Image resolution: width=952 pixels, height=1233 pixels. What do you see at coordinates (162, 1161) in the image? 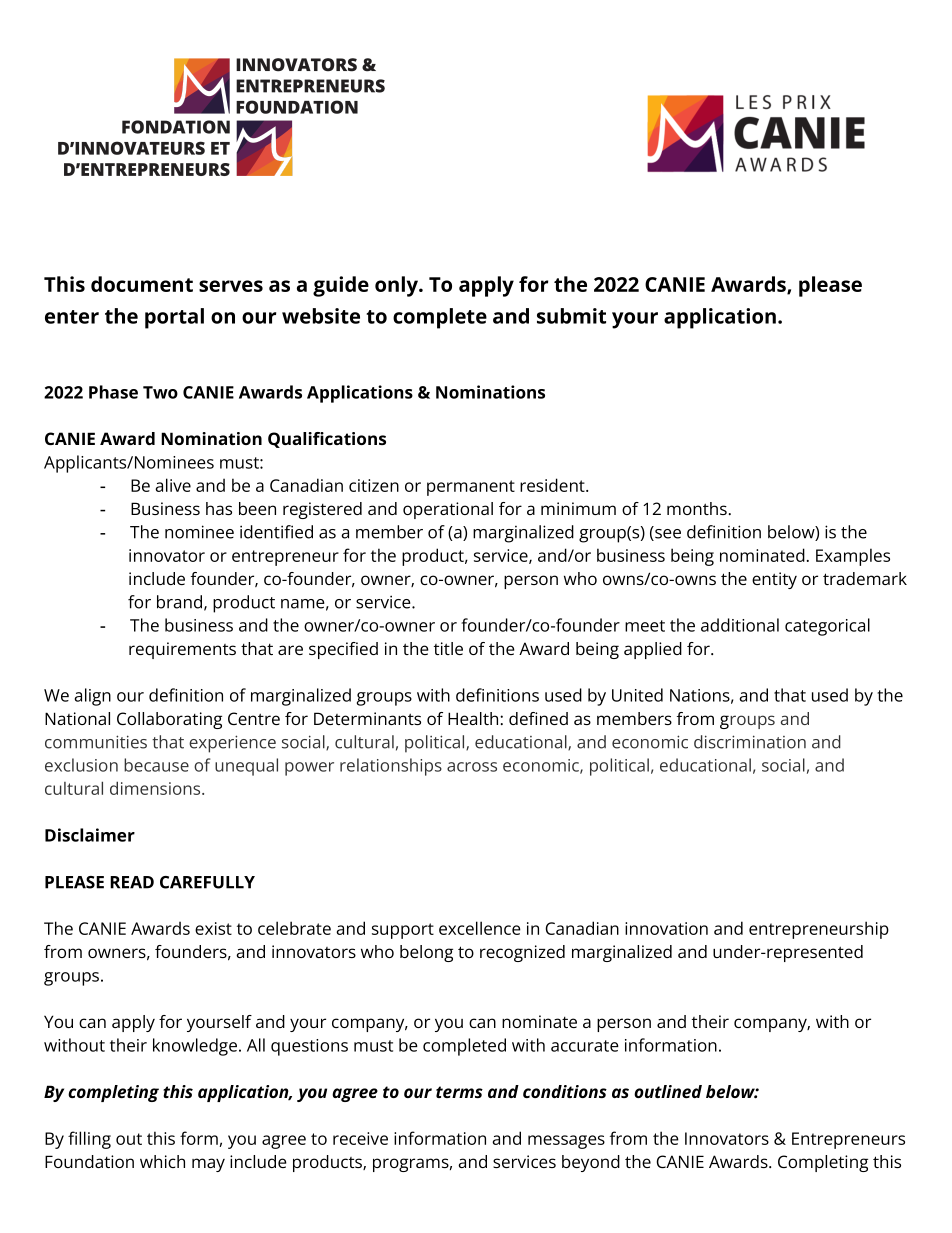
I see `which` at bounding box center [162, 1161].
